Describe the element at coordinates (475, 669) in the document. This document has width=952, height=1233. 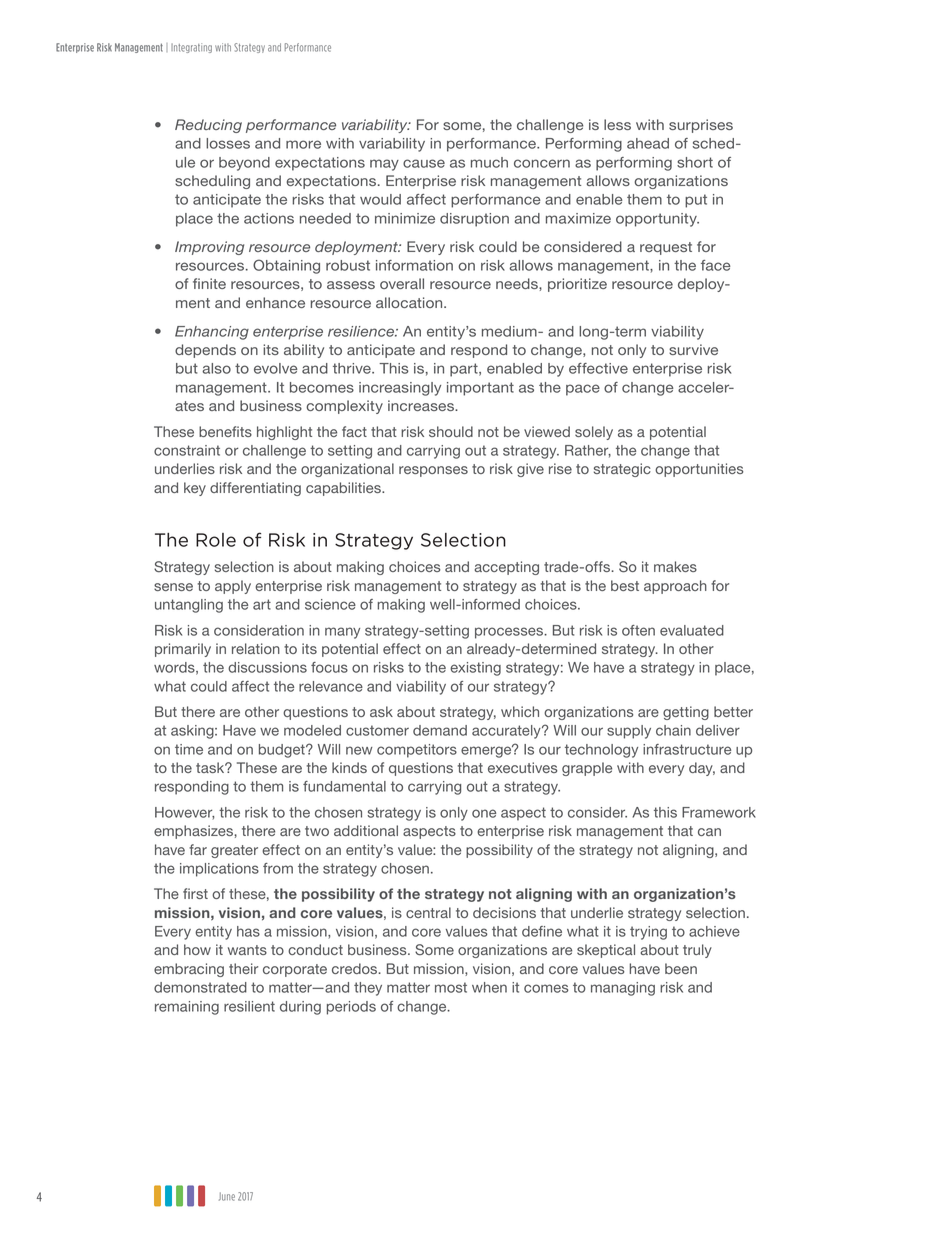
I see `existing` at that location.
